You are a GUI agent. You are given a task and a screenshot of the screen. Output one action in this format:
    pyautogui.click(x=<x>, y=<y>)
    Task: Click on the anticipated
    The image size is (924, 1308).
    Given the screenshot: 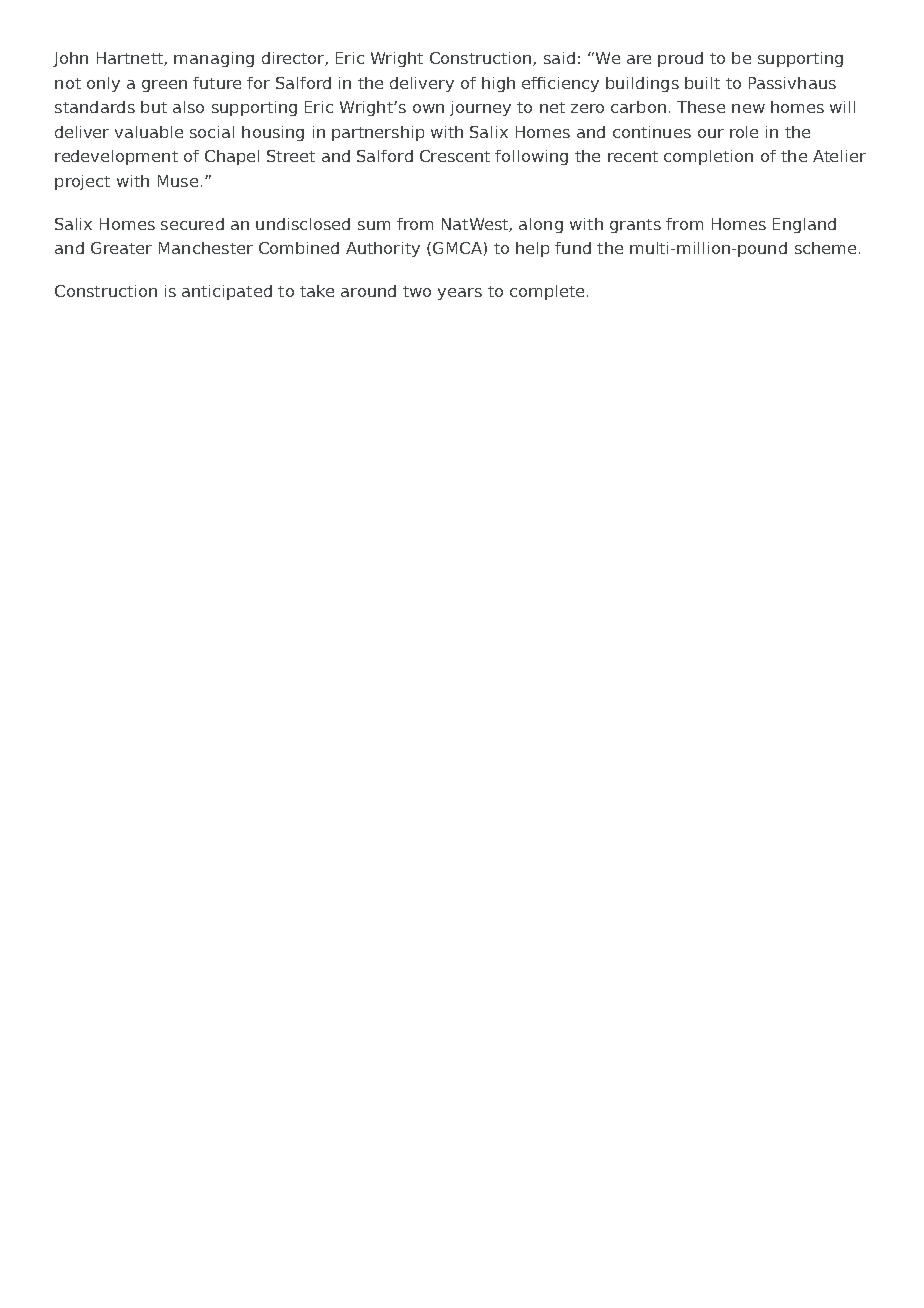 What is the action you would take?
    pyautogui.click(x=227, y=292)
